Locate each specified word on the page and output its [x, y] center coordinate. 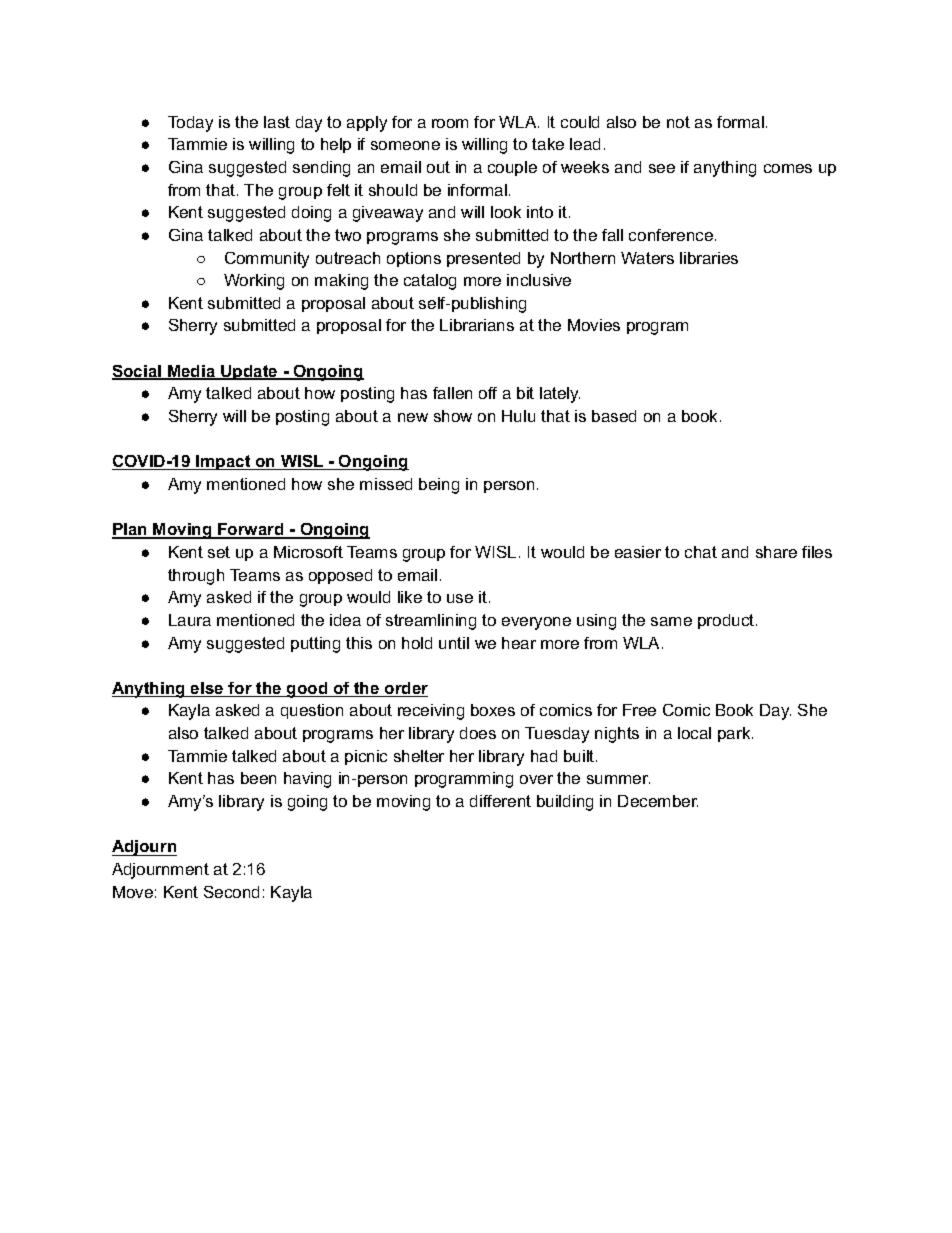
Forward [251, 530]
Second [231, 892]
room [450, 123]
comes [788, 168]
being [439, 486]
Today [190, 124]
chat [701, 552]
